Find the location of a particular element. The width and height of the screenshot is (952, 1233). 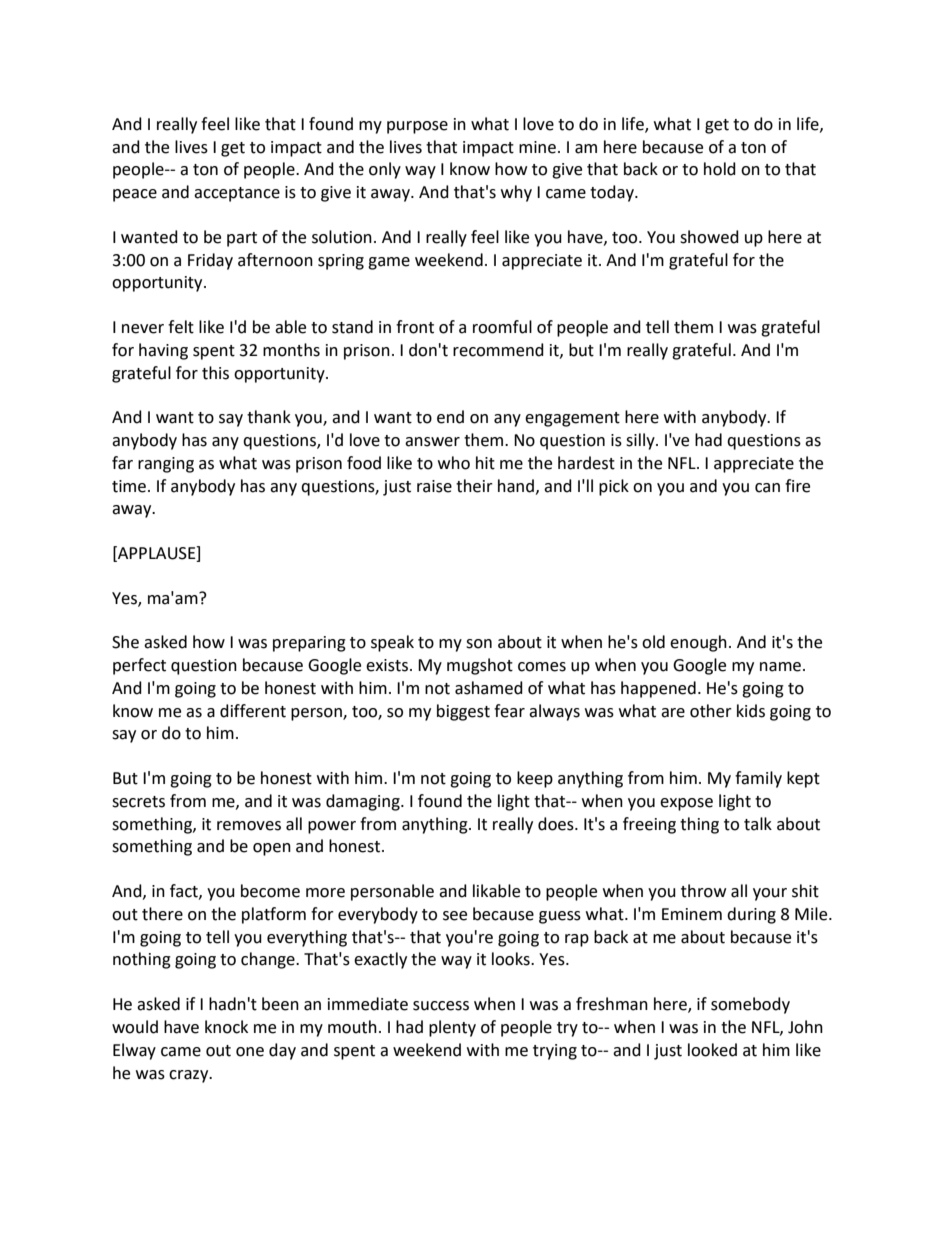

mugshot is located at coordinates (480, 666).
